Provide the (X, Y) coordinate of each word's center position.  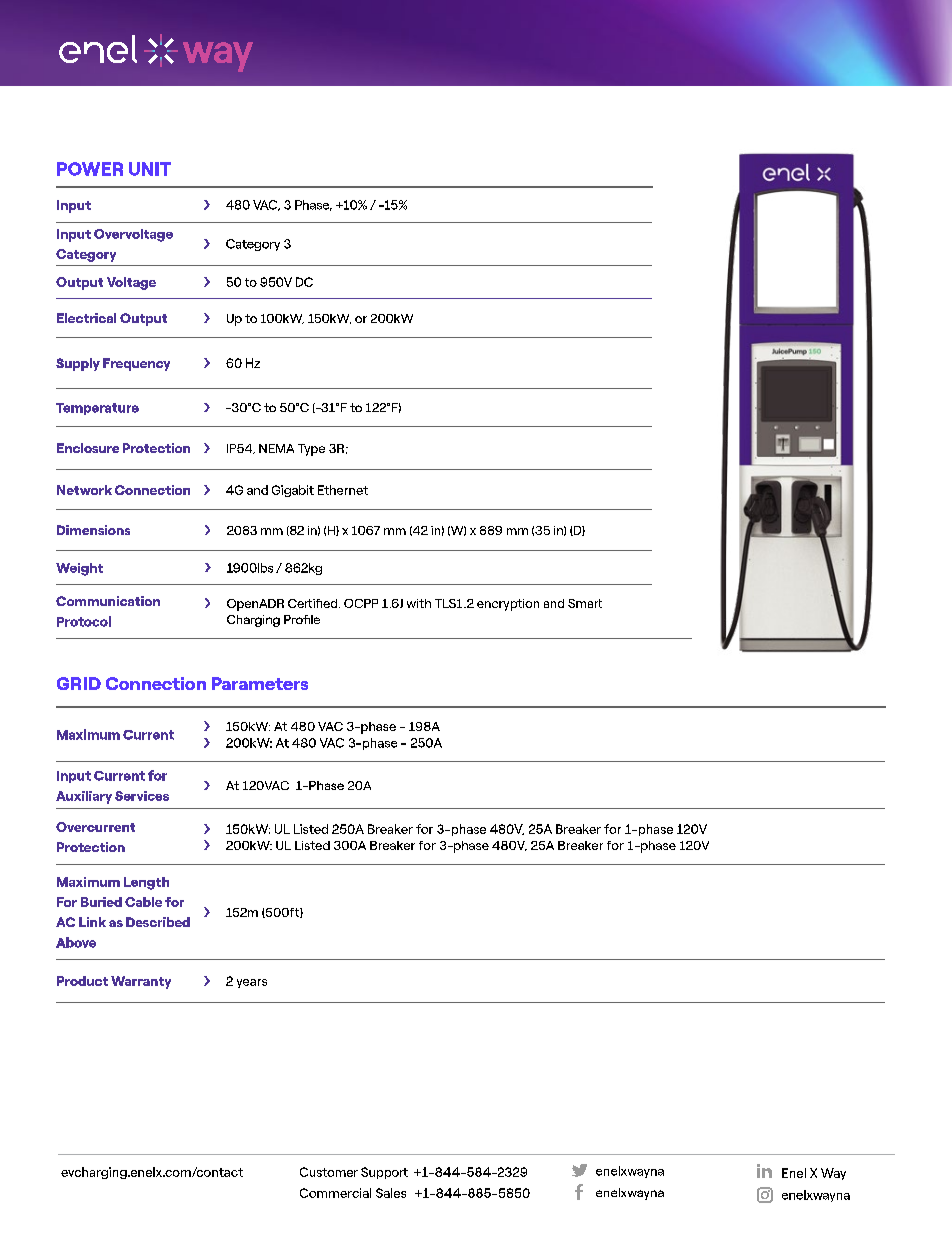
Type (311, 450)
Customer (329, 1172)
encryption (508, 605)
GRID (79, 683)
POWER (90, 169)
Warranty (141, 982)
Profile (302, 619)
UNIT (150, 169)
